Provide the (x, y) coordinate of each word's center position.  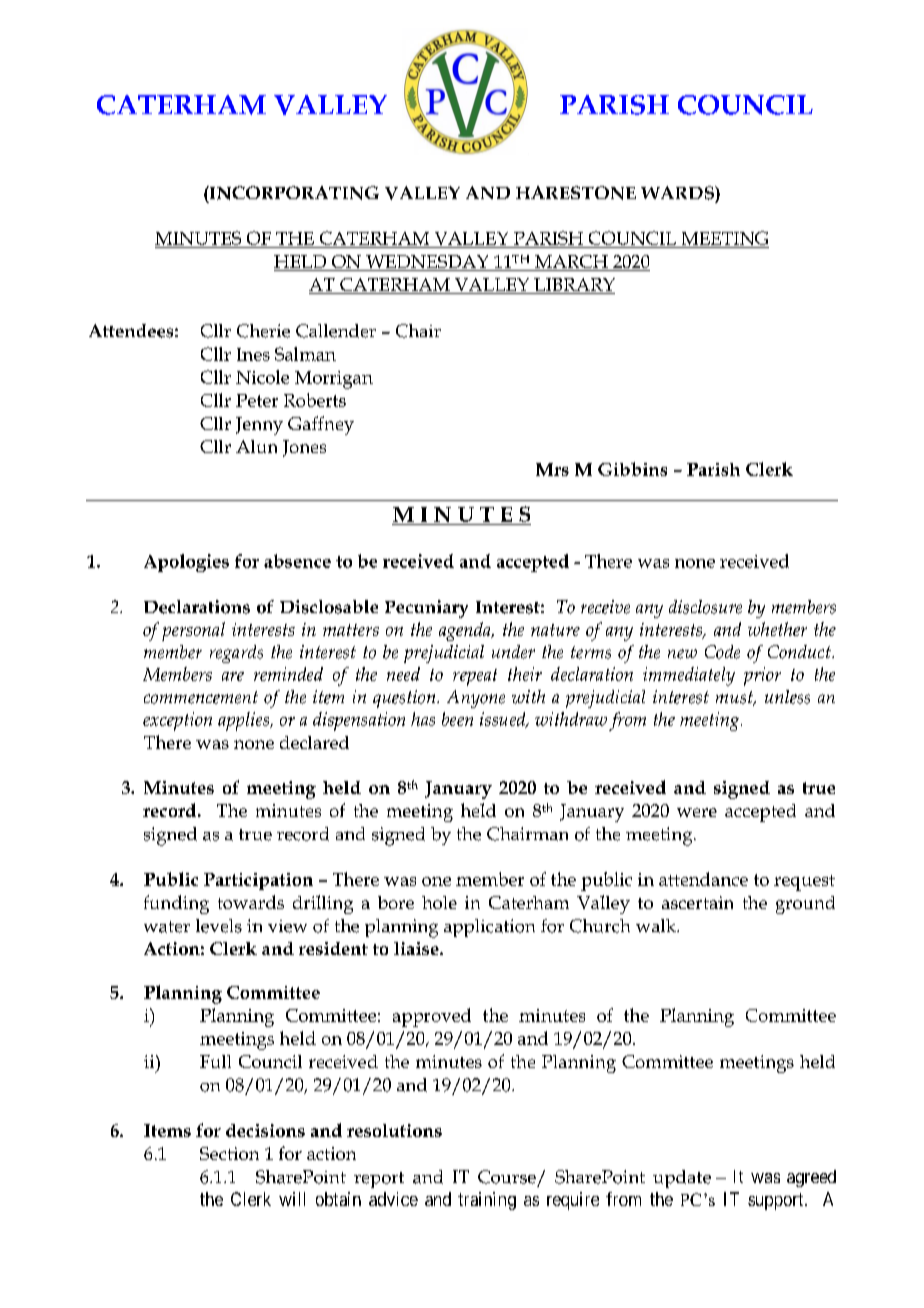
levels (219, 926)
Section (229, 1153)
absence (297, 561)
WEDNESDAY (427, 263)
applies (245, 721)
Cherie (263, 331)
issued (504, 720)
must (736, 698)
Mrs (552, 469)
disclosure (705, 607)
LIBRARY (574, 284)
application (489, 928)
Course (507, 1177)
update (682, 1179)
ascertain (697, 902)
